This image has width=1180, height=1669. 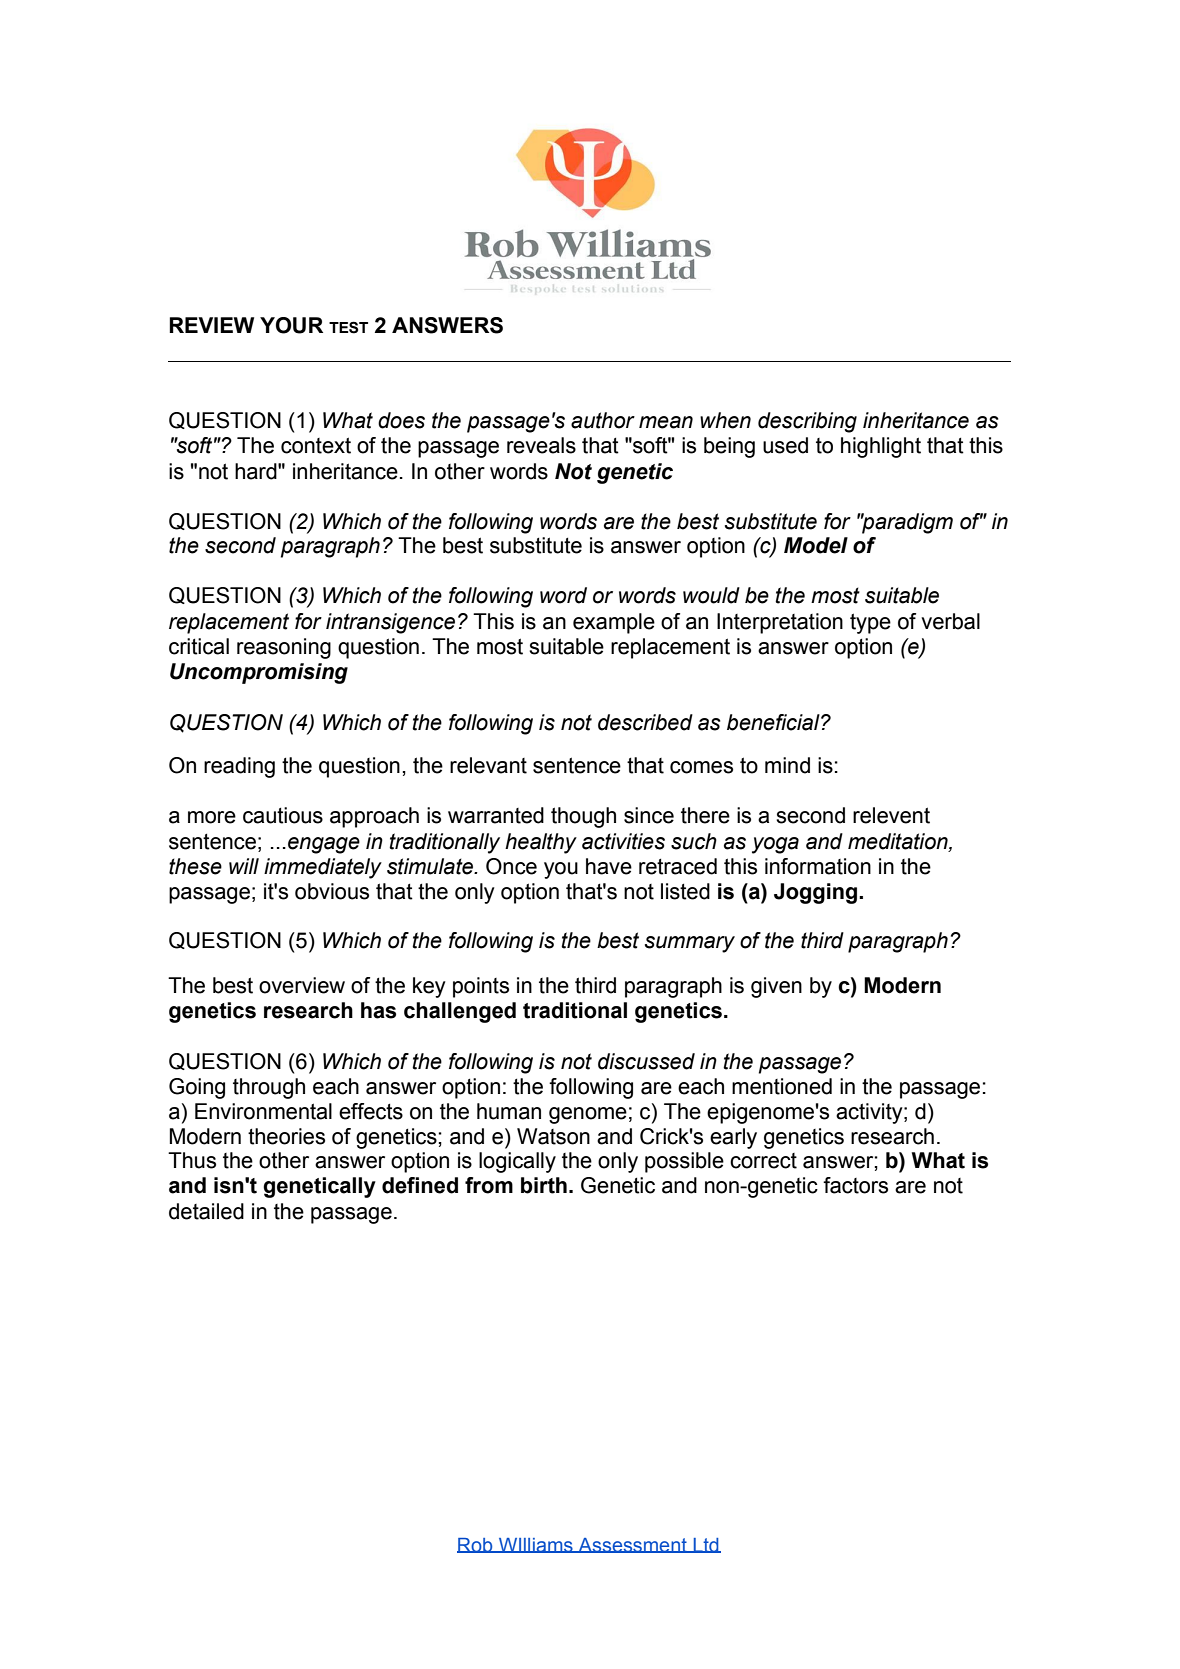 What do you see at coordinates (706, 1545) in the image?
I see `Ltd` at bounding box center [706, 1545].
